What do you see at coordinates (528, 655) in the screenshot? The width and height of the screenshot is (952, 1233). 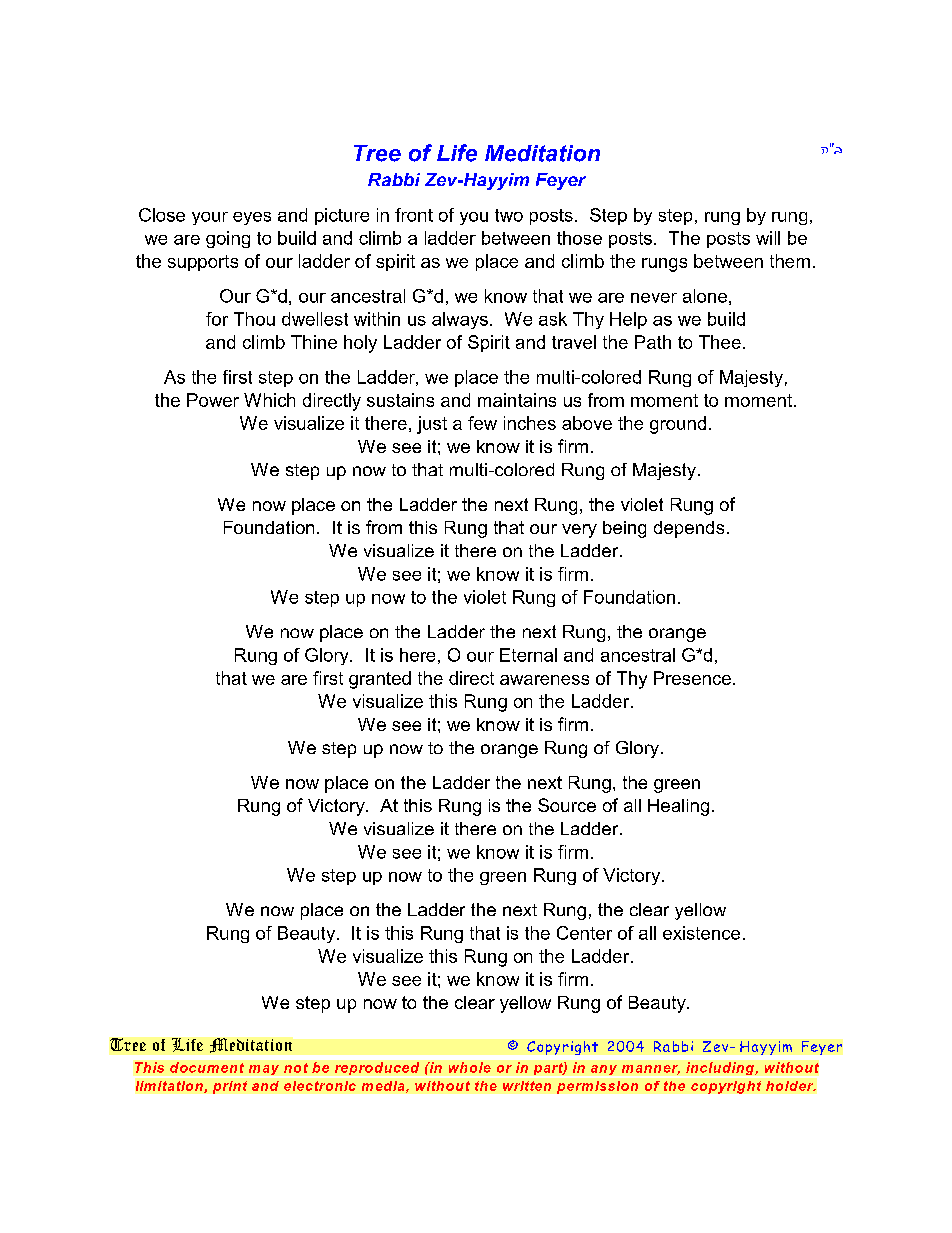 I see `Eternal` at bounding box center [528, 655].
